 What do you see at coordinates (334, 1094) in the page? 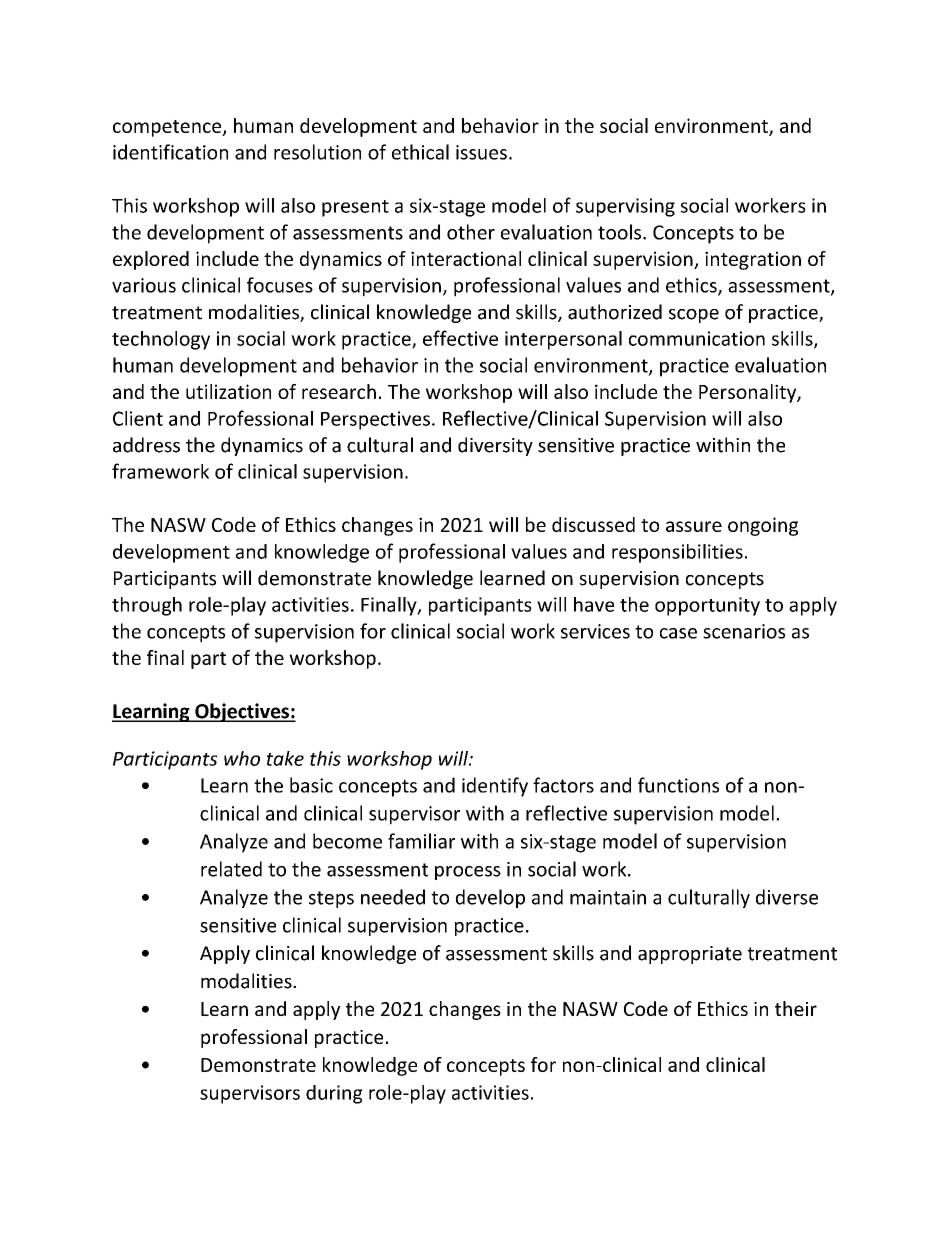
I see `during` at bounding box center [334, 1094].
